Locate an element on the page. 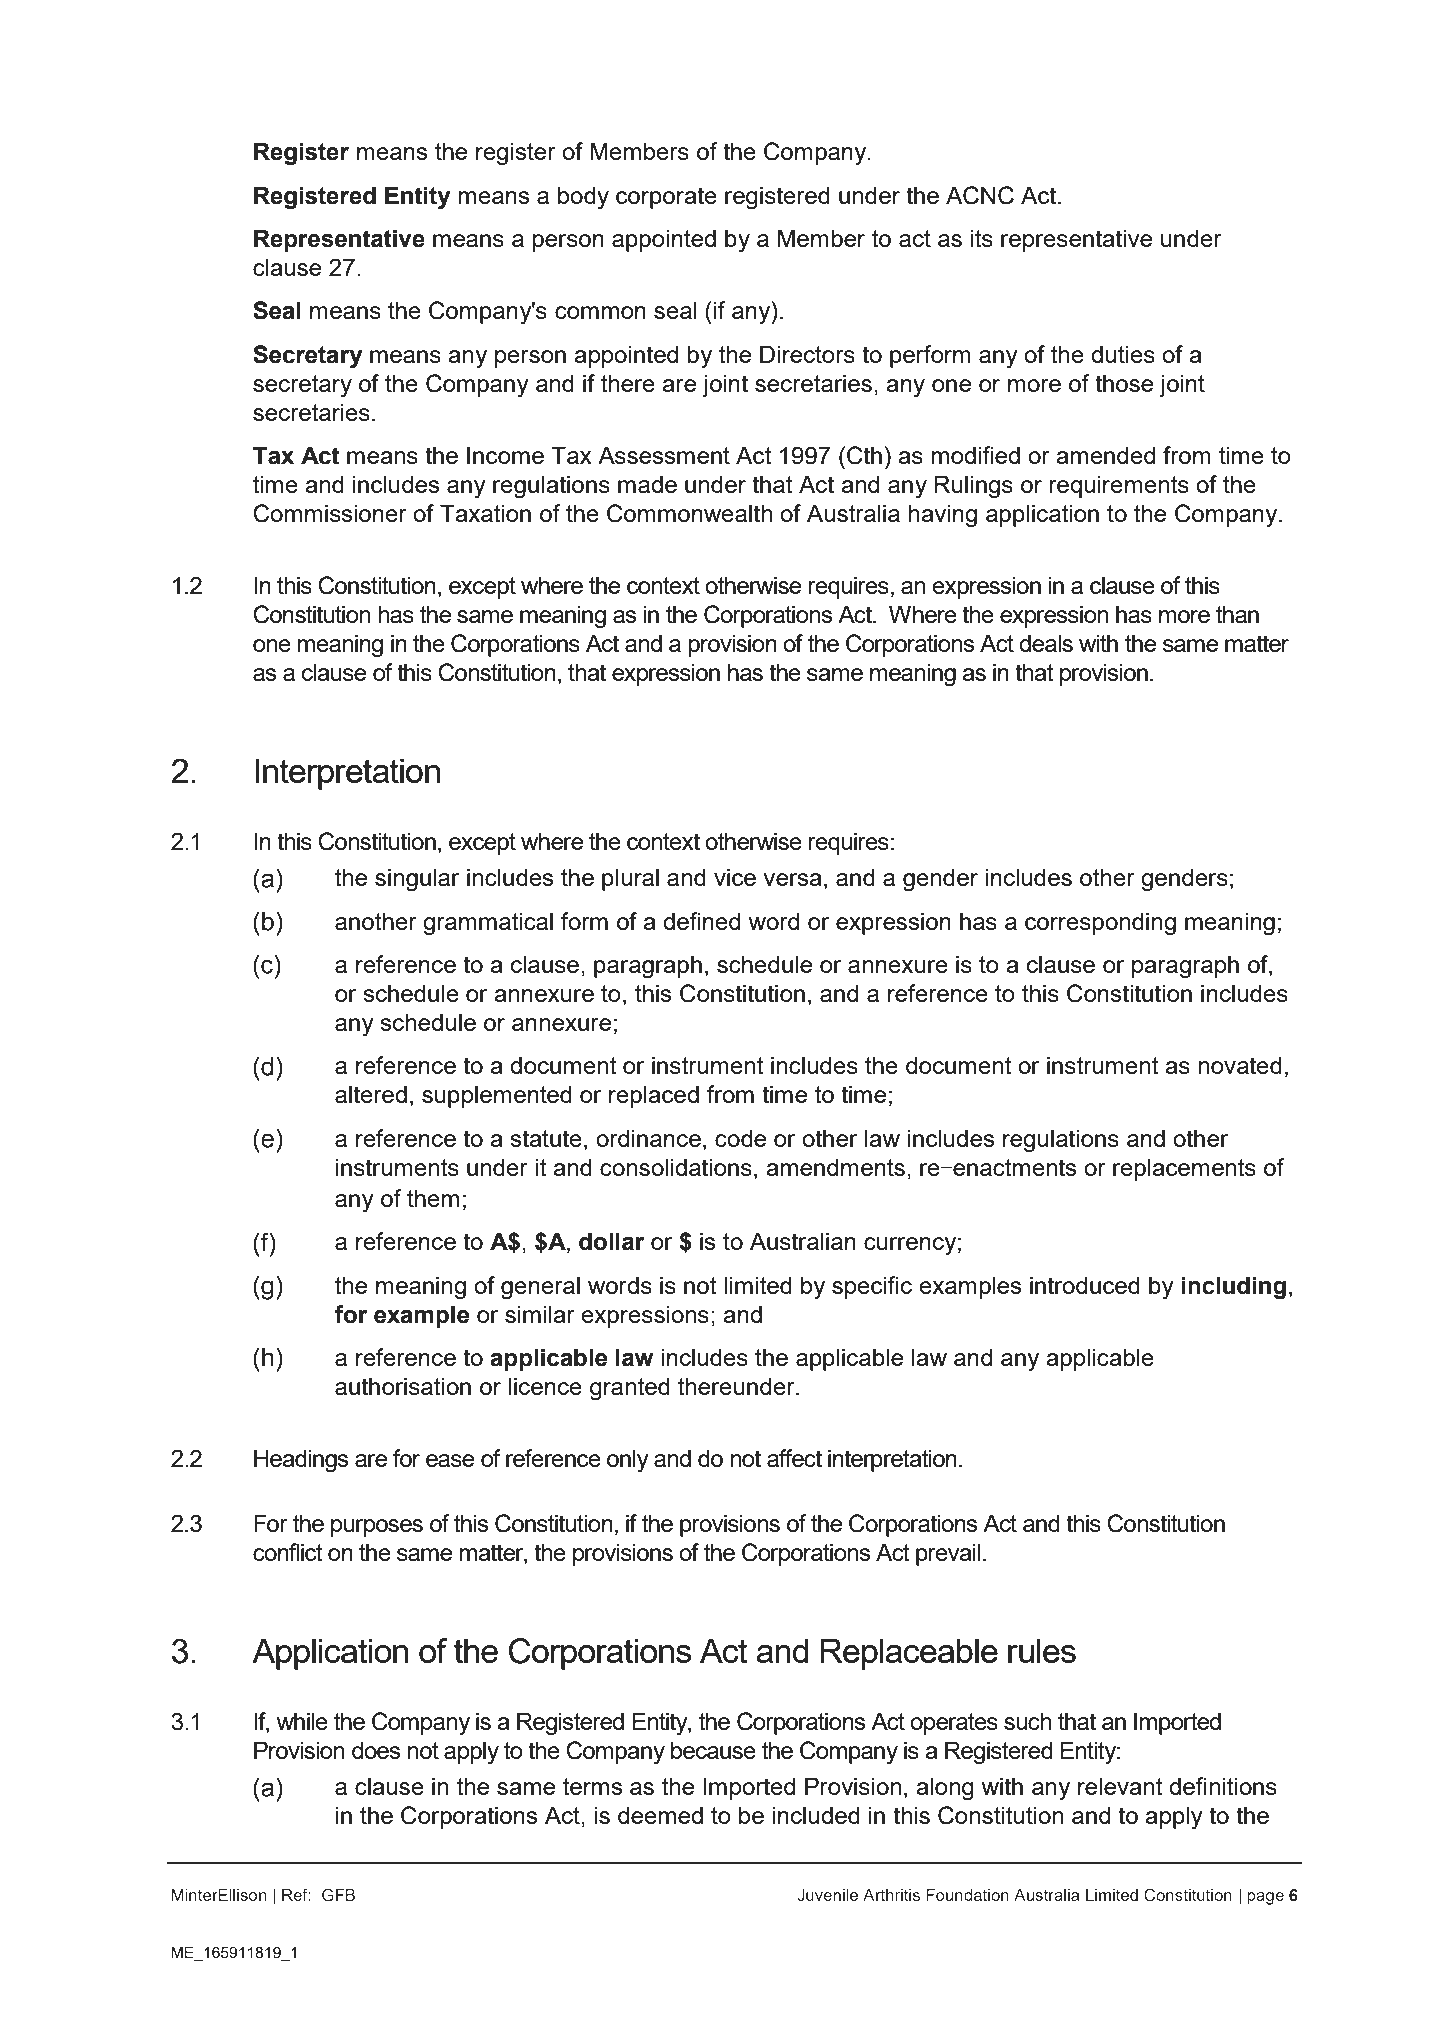  code is located at coordinates (740, 1138).
